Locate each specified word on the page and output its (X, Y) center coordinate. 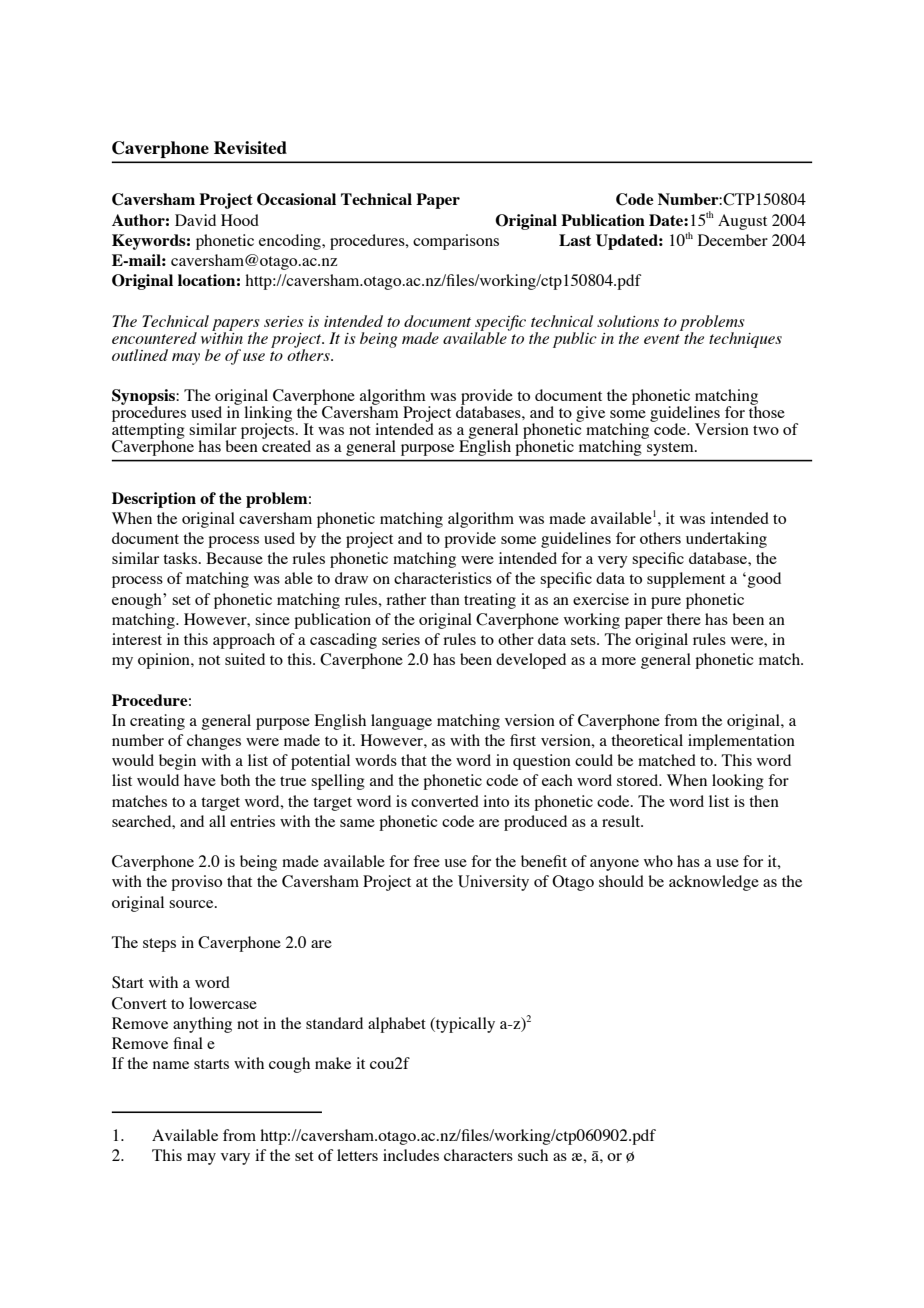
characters (478, 1155)
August (742, 222)
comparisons (456, 242)
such (533, 1155)
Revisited (250, 147)
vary (235, 1159)
